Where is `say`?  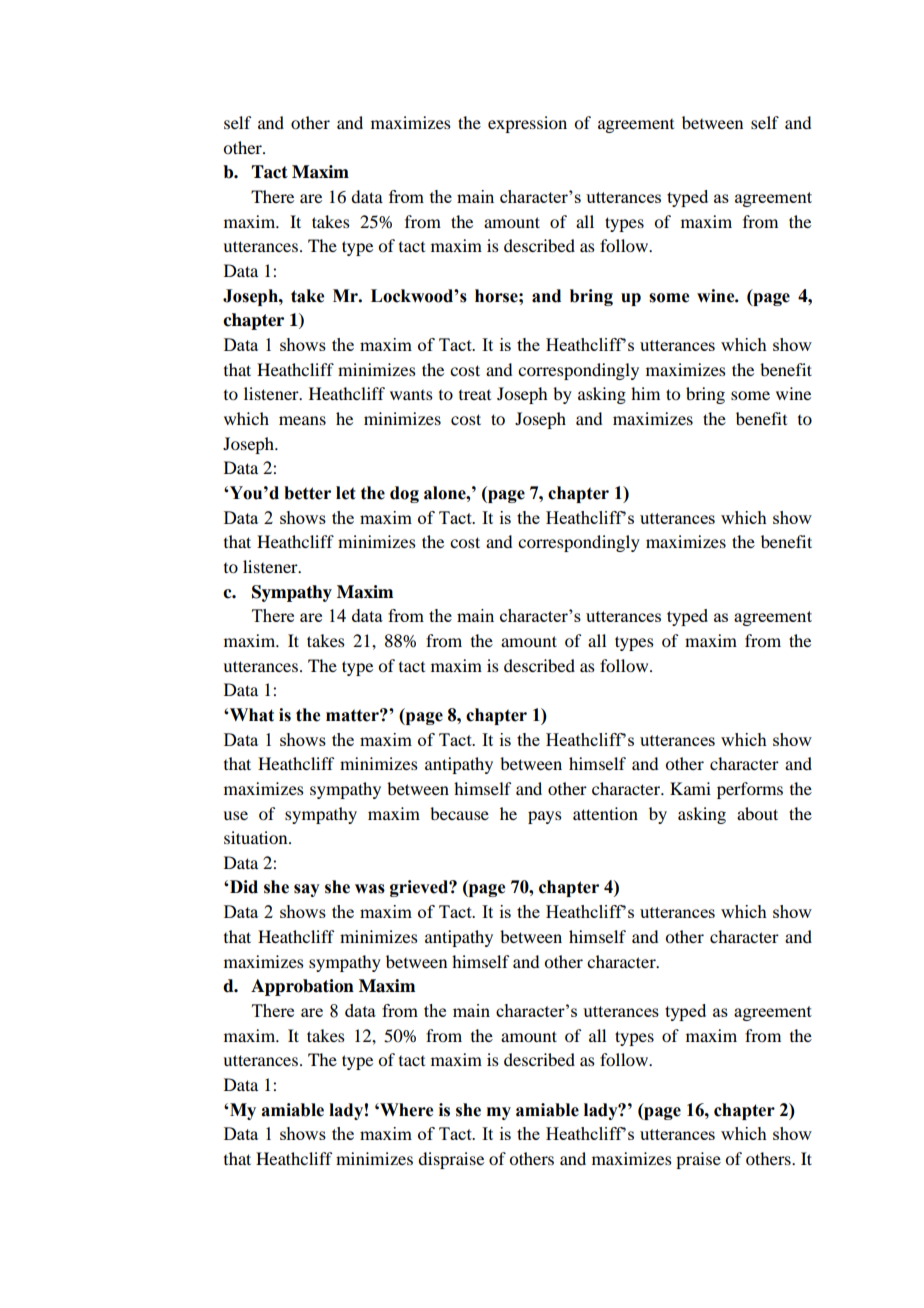
say is located at coordinates (307, 890).
